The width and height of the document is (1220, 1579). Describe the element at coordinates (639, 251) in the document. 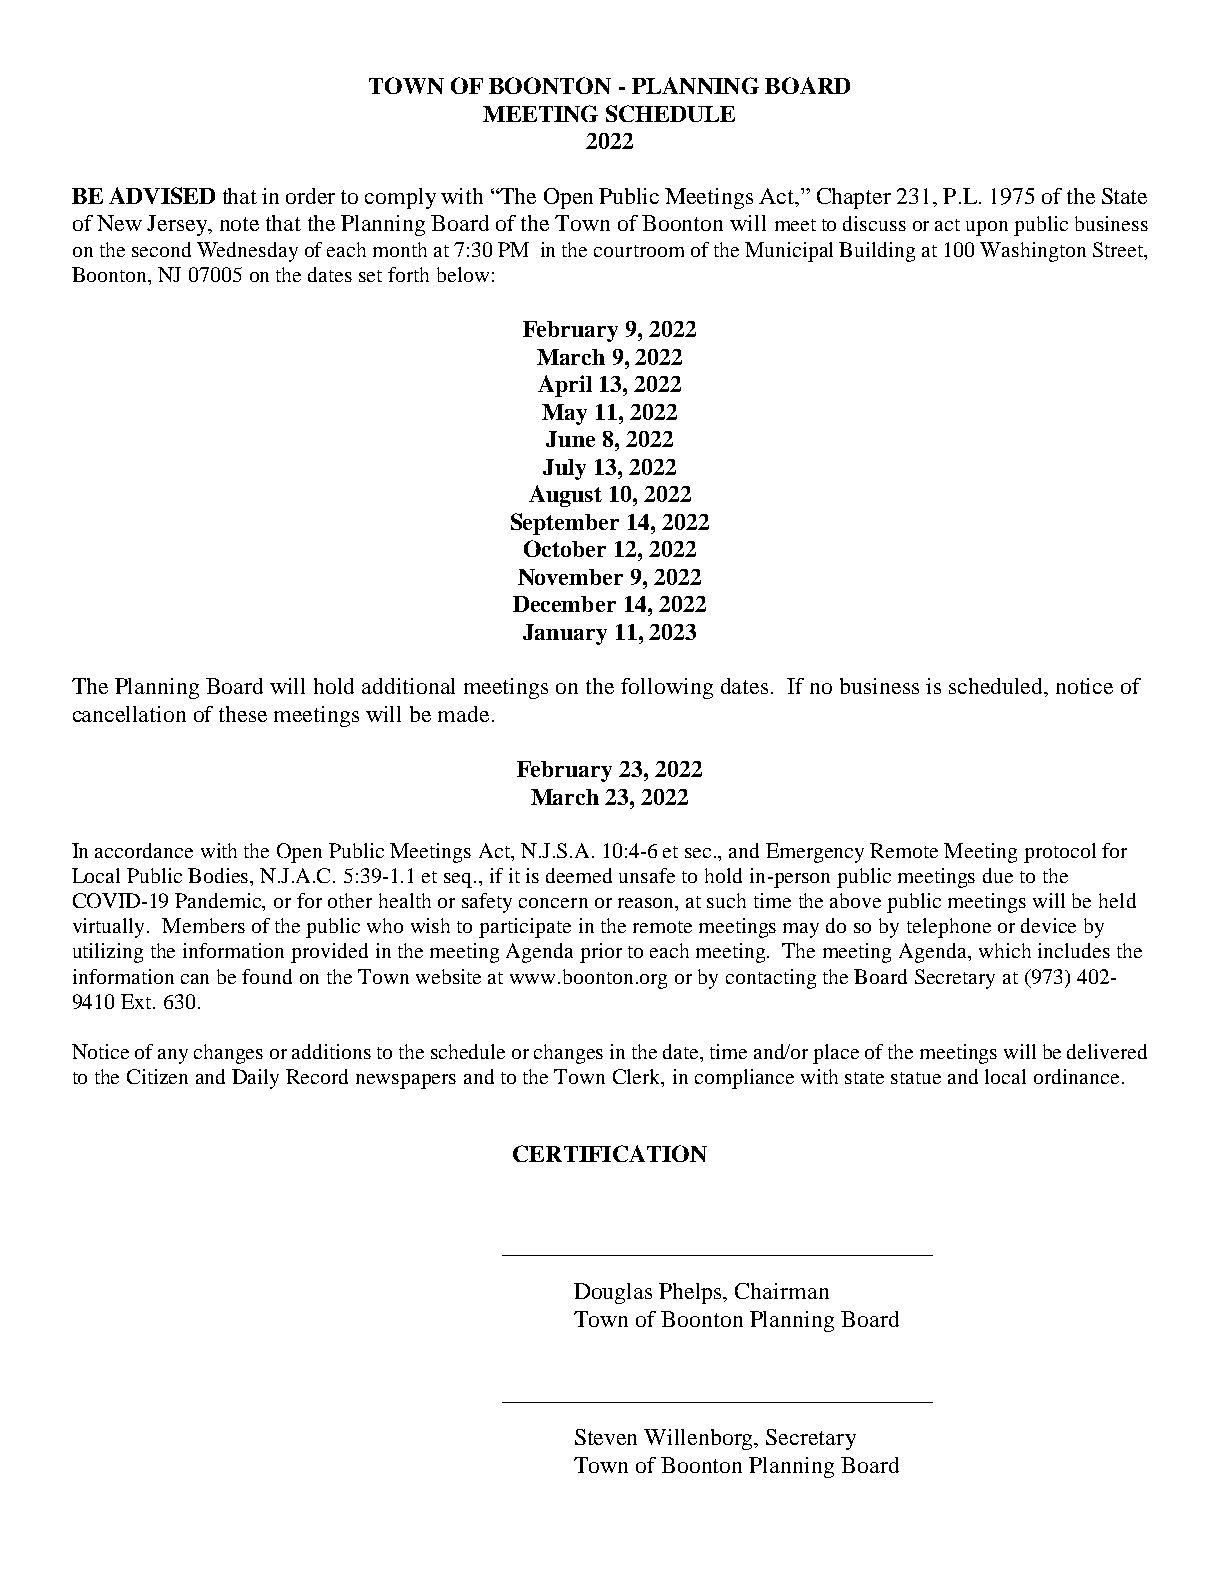

I see `courtroom` at that location.
